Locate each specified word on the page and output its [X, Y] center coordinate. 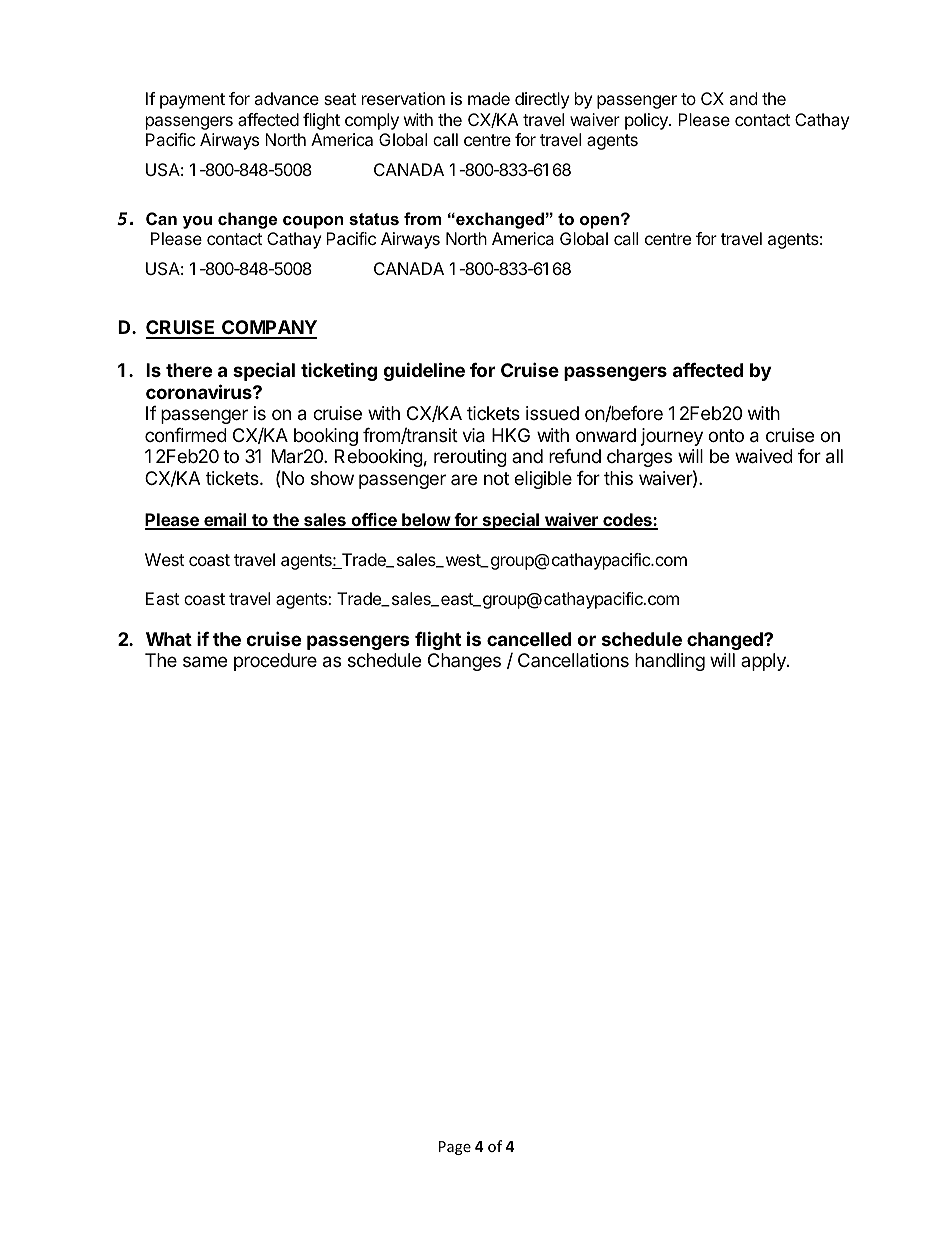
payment [192, 101]
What [169, 639]
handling [670, 662]
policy [647, 121]
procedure [275, 662]
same [205, 662]
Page [455, 1148]
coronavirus [200, 391]
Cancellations [573, 660]
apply [764, 662]
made [489, 98]
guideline [424, 371]
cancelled [529, 639]
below [426, 521]
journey [672, 437]
